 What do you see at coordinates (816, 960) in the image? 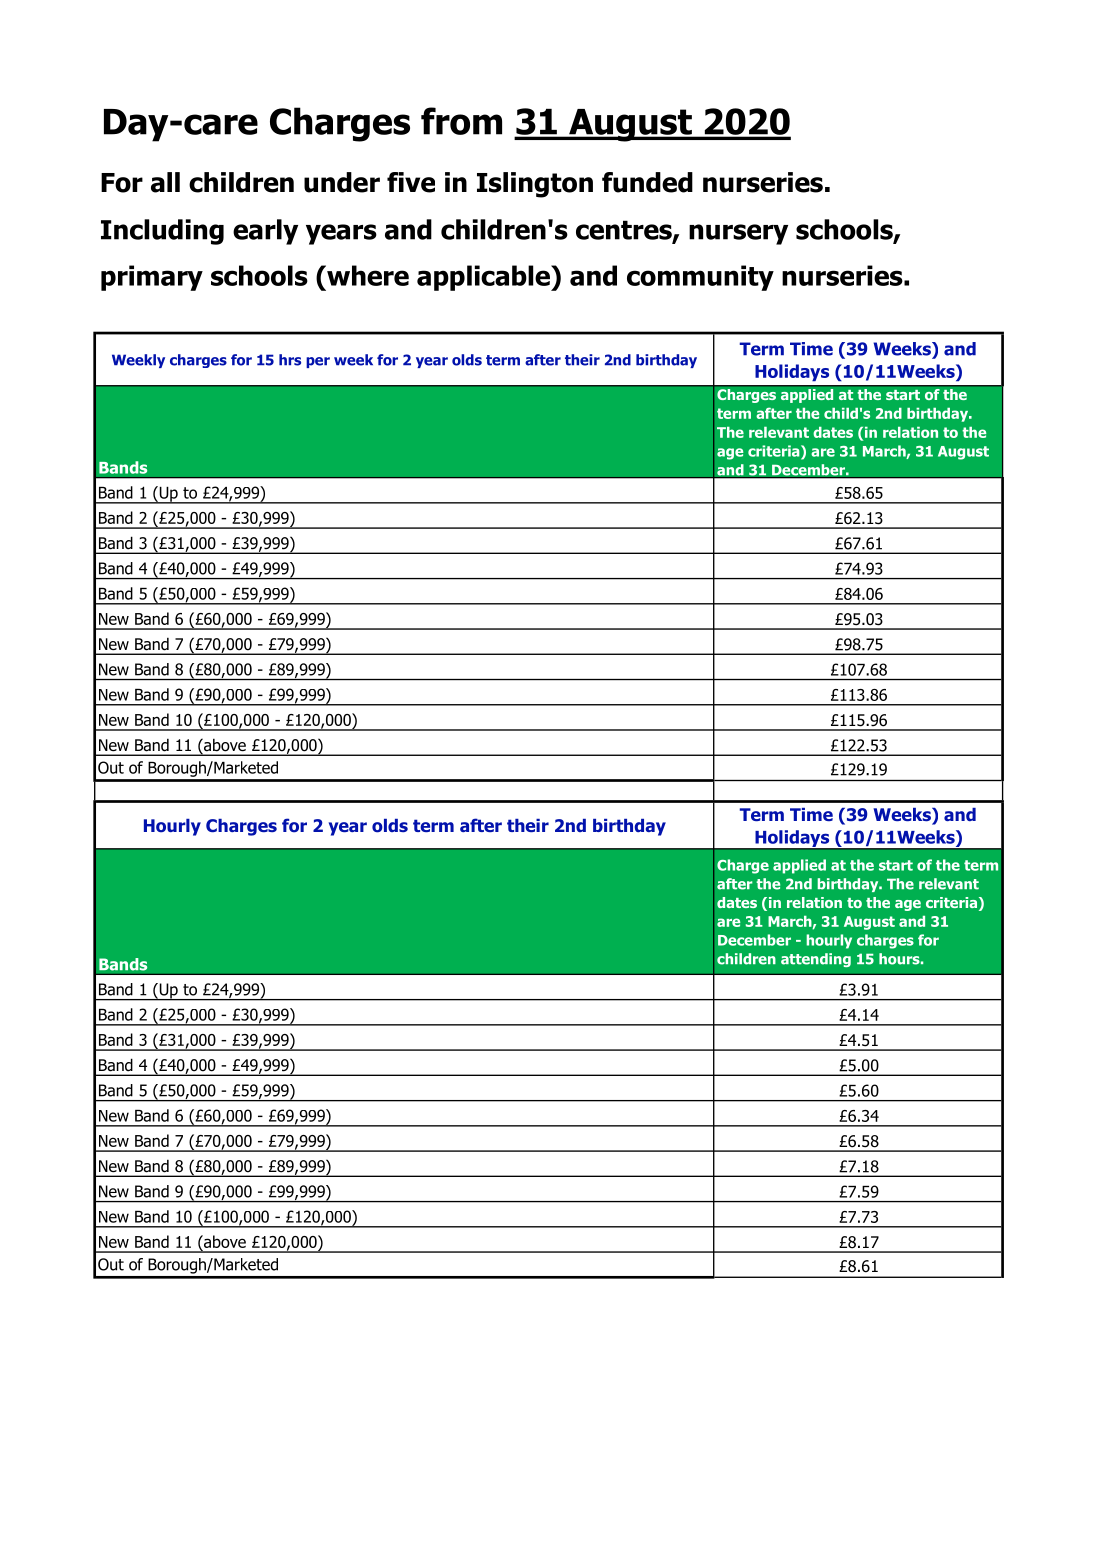
I see `attending` at bounding box center [816, 960].
